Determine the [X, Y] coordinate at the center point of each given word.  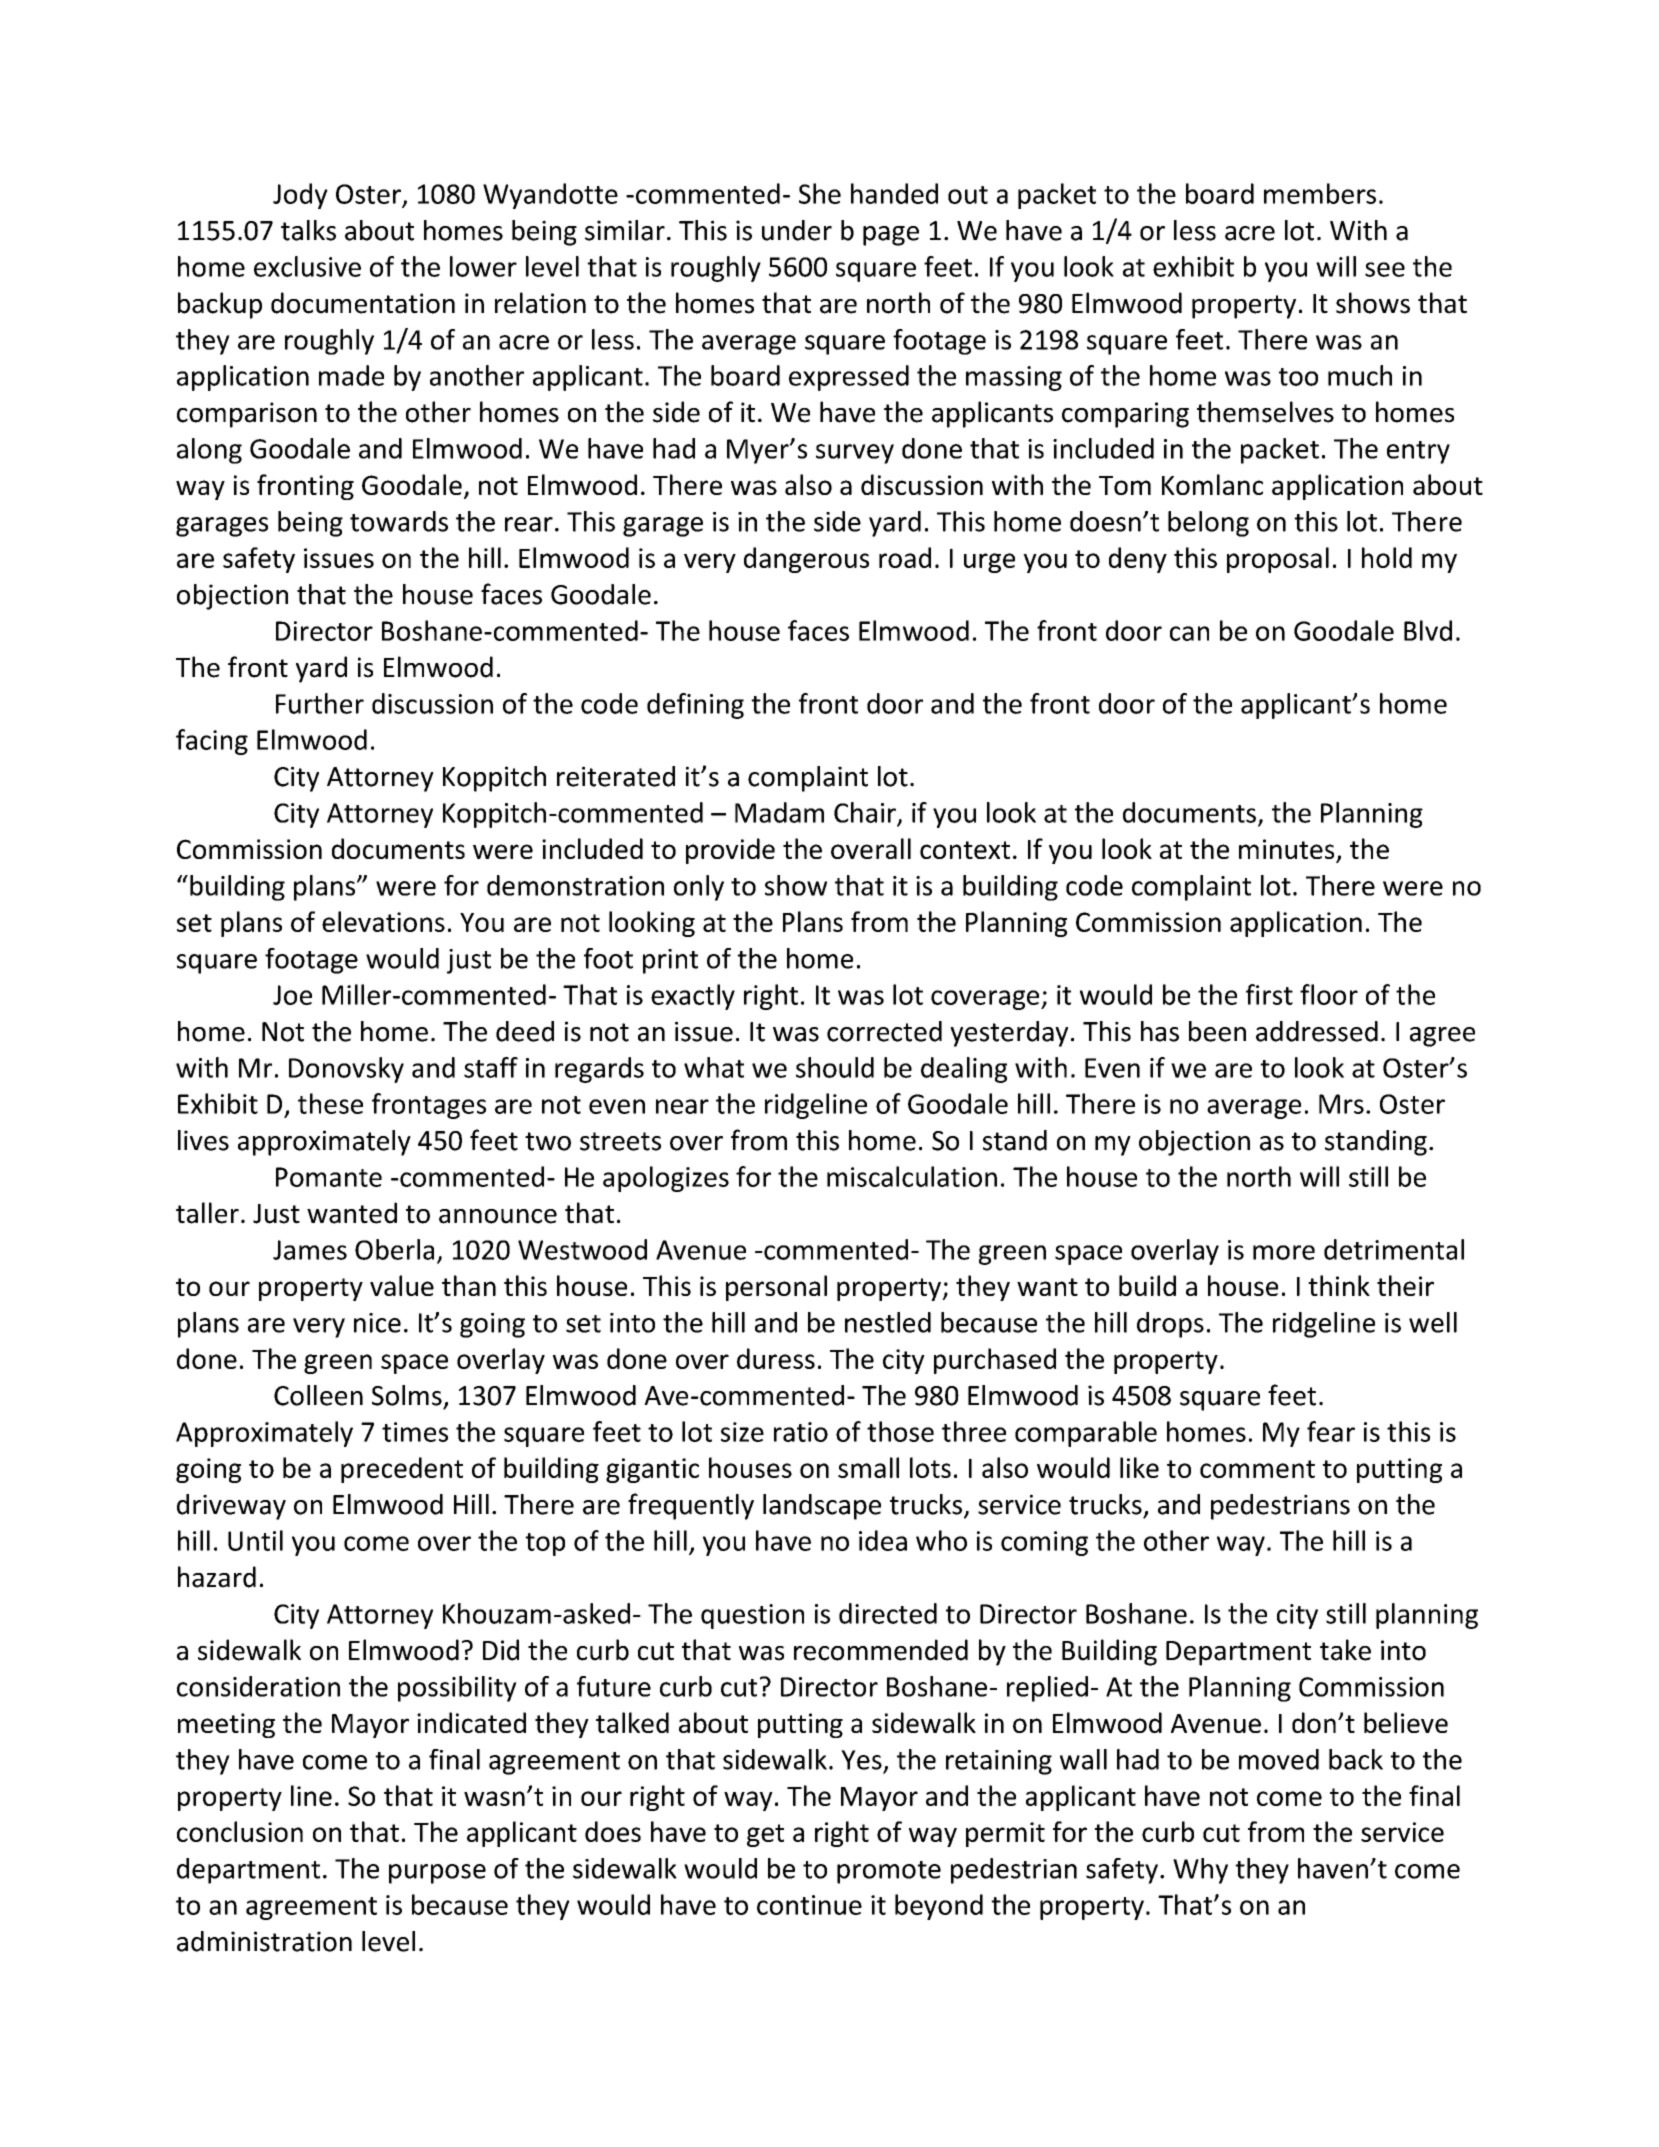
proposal [1278, 560]
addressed [1317, 1031]
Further [320, 703]
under [797, 230]
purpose [437, 1874]
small [868, 1467]
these [330, 1103]
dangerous [806, 560]
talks [308, 230]
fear [1331, 1431]
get [765, 1835]
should [835, 1067]
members [1320, 193]
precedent [402, 1470]
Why [1200, 1871]
